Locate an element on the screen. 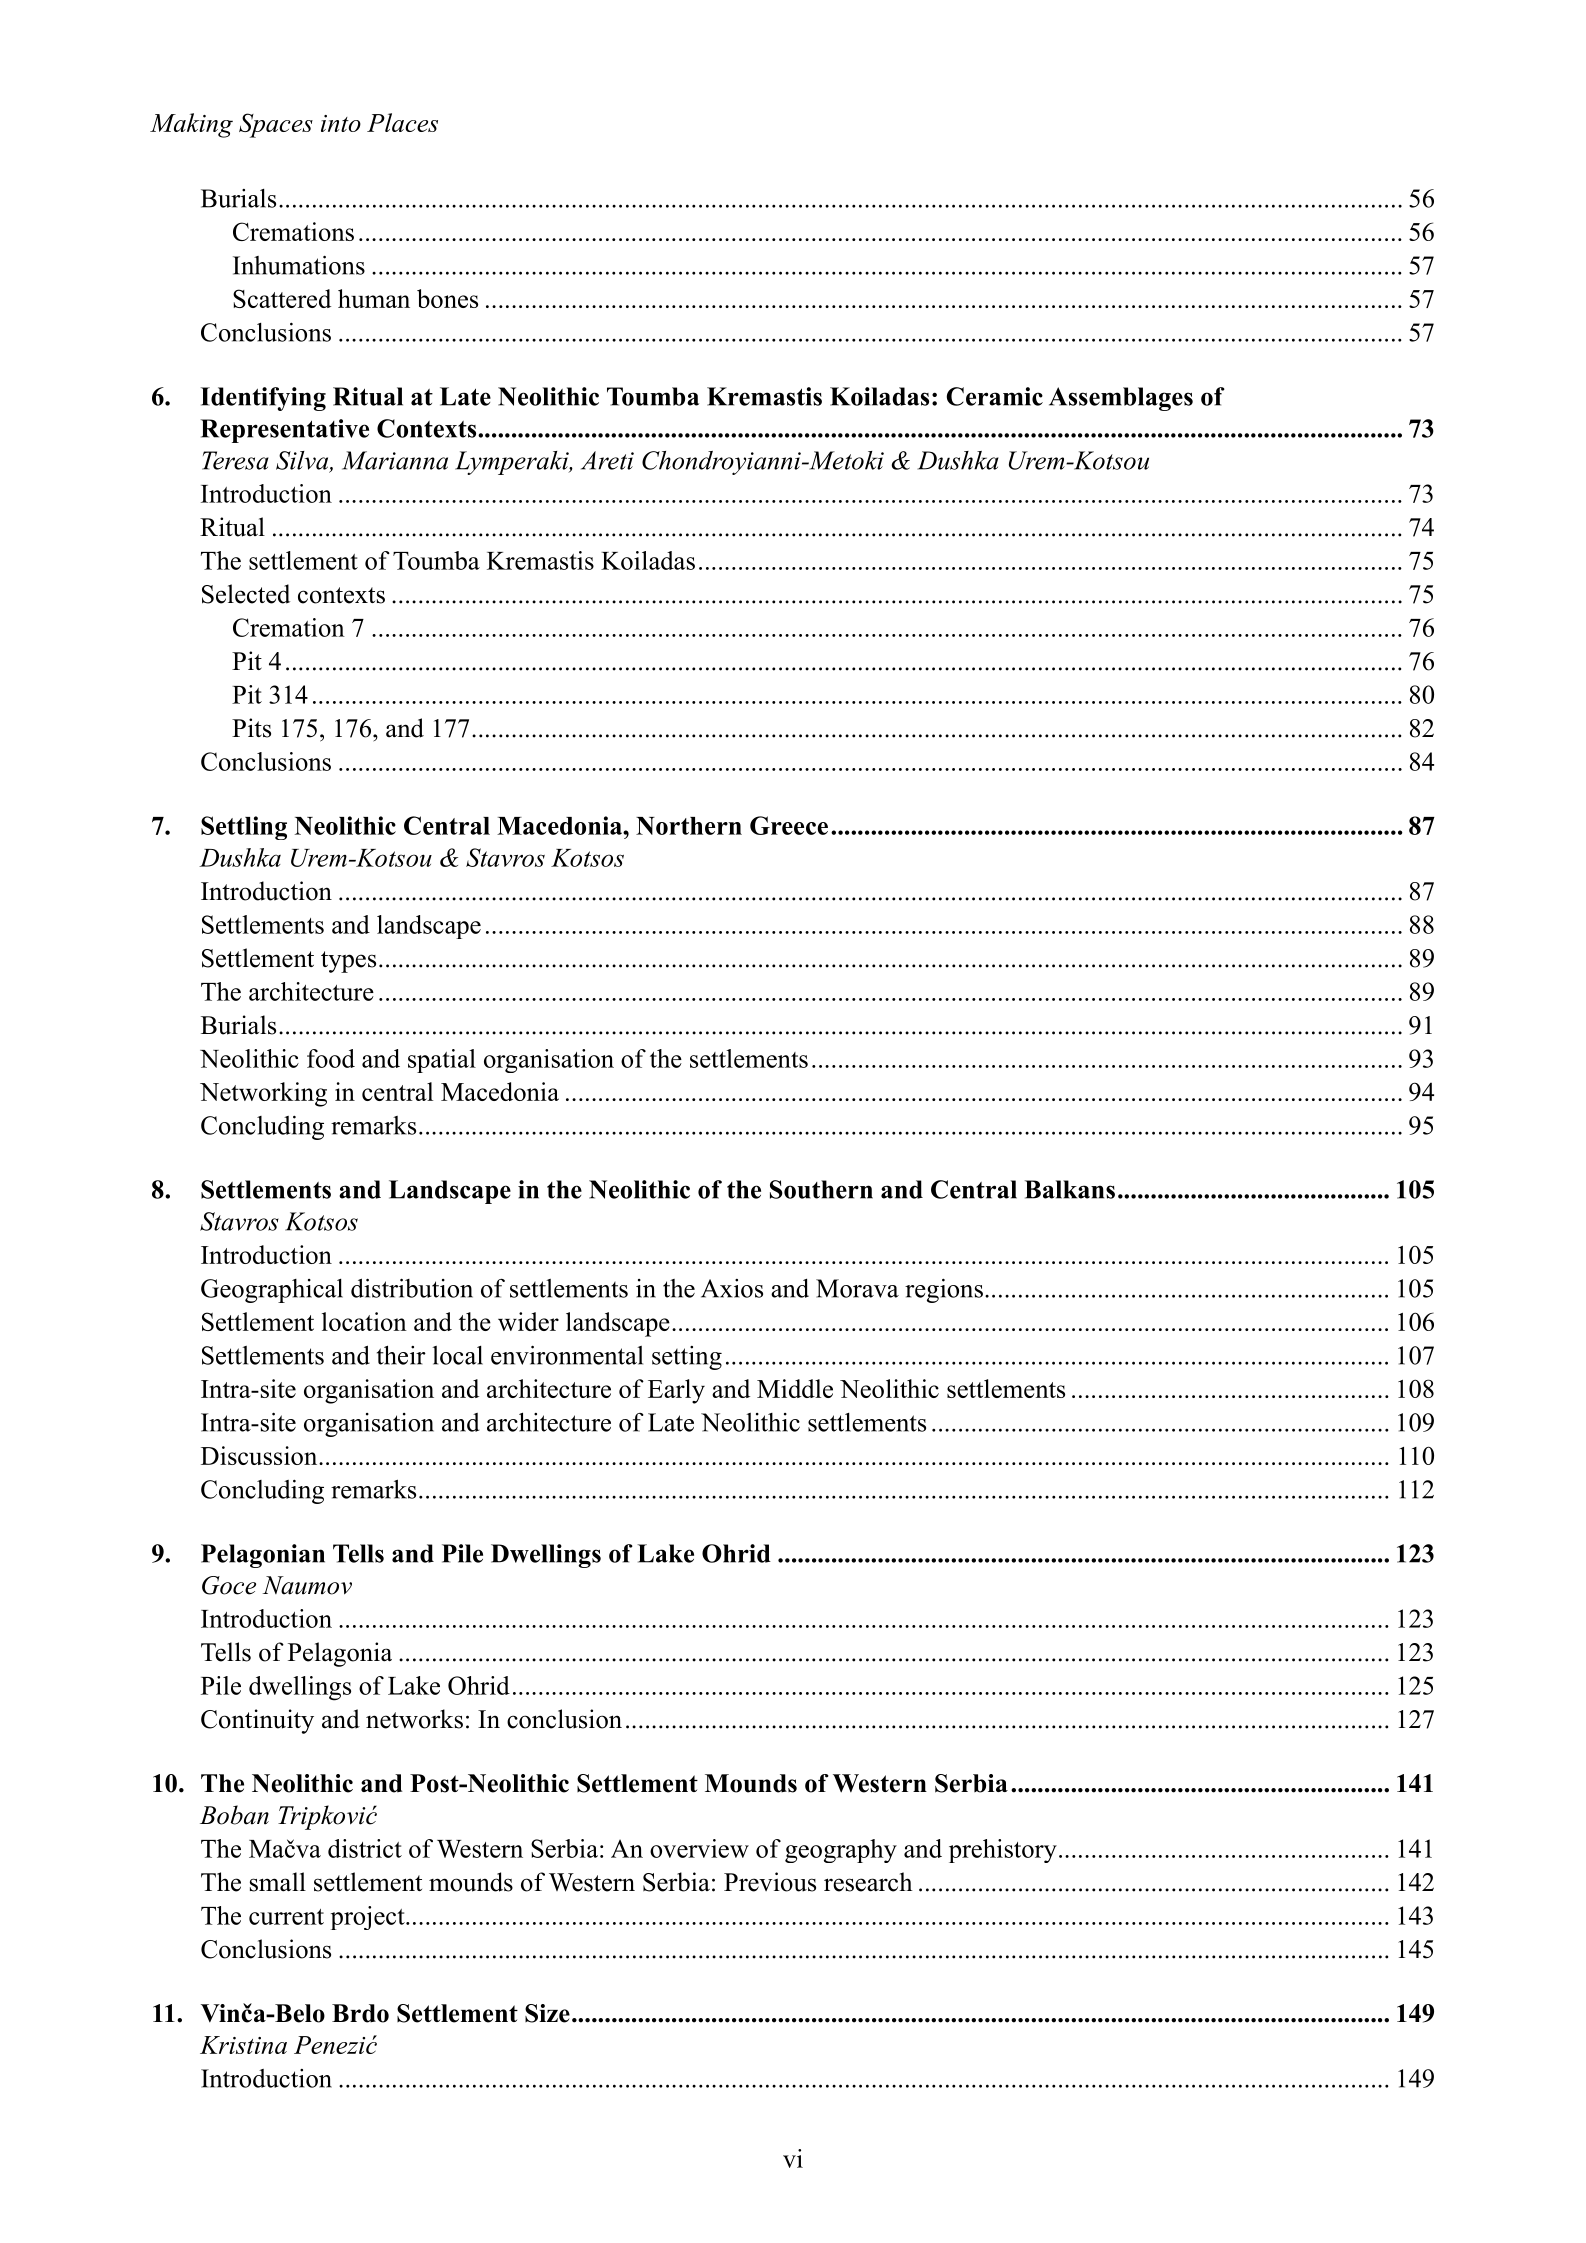 Image resolution: width=1586 pixels, height=2243 pixels. Assemblages is located at coordinates (1121, 399).
